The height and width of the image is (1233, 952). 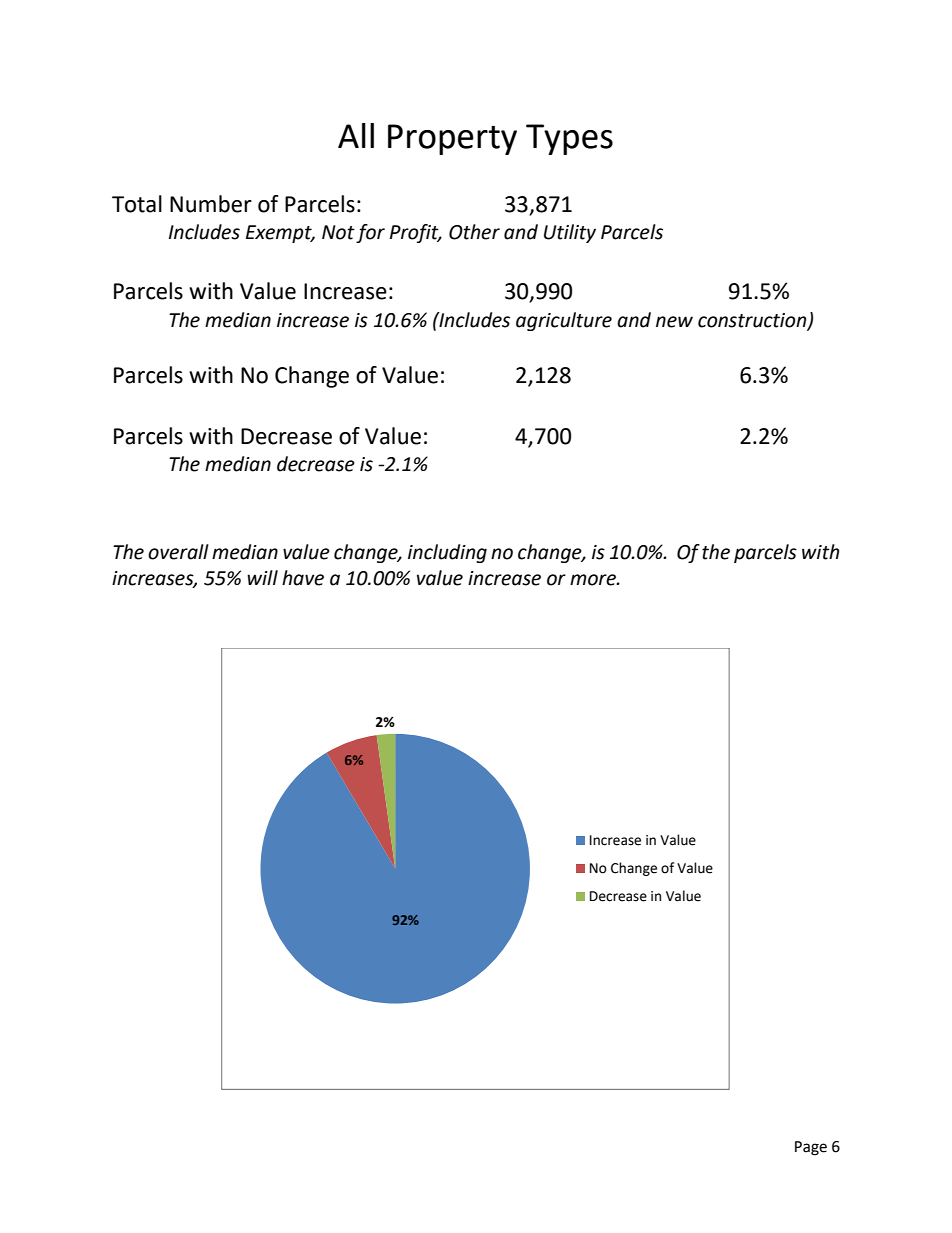 What do you see at coordinates (447, 553) in the image?
I see `including` at bounding box center [447, 553].
